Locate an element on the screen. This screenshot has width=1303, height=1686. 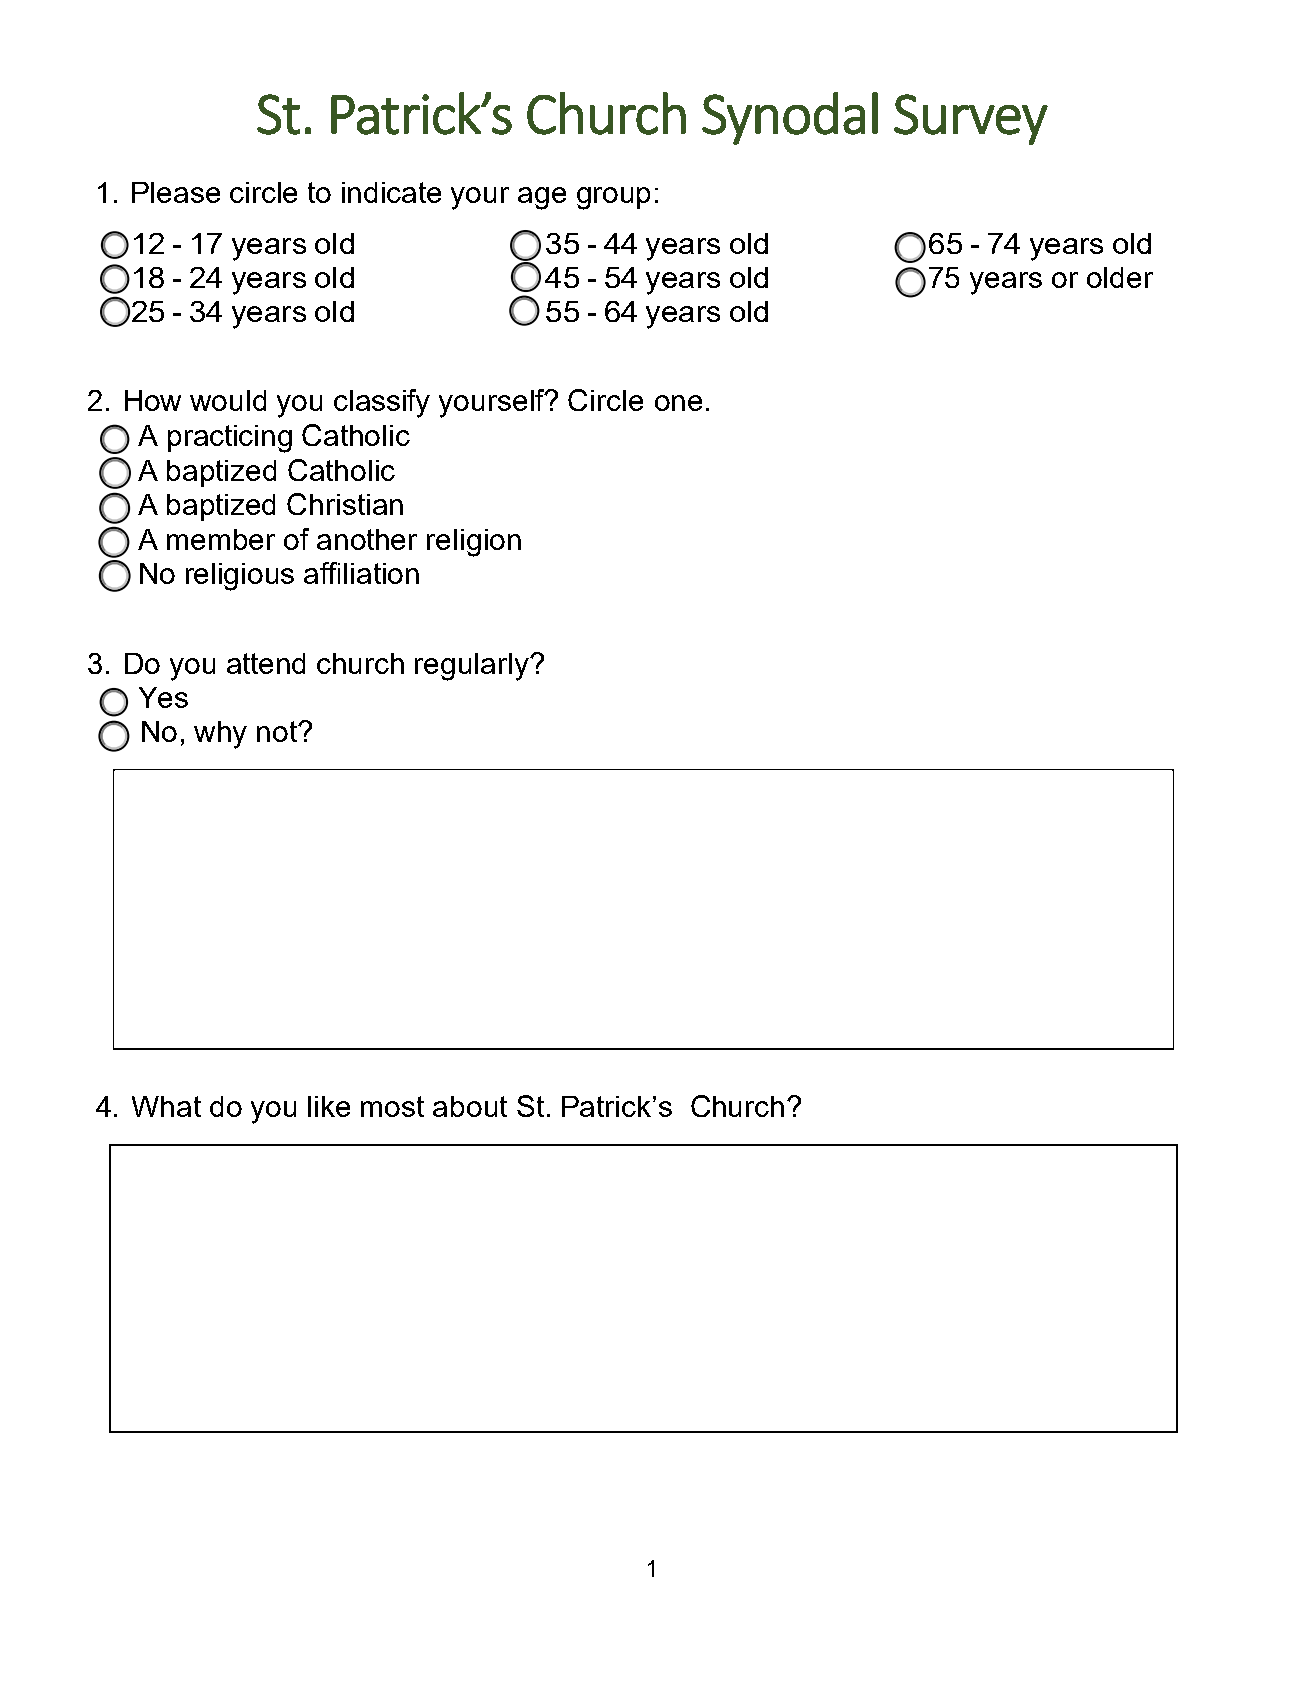
religious is located at coordinates (240, 577).
